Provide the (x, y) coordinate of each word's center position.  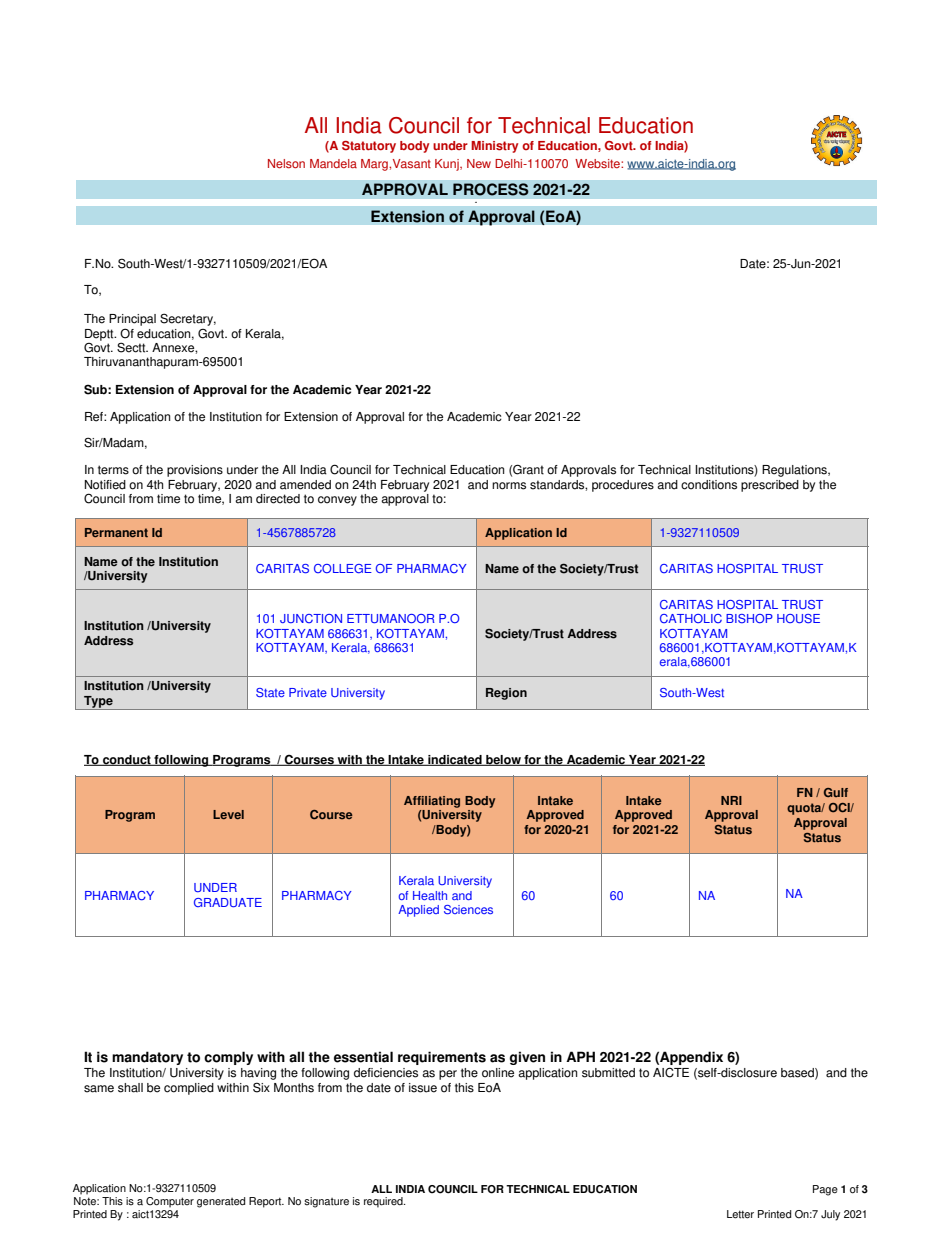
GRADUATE (228, 902)
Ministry (494, 147)
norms (509, 486)
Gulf (836, 792)
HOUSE (798, 619)
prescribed (770, 486)
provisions (195, 471)
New (479, 163)
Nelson (286, 164)
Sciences (468, 910)
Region (506, 694)
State (270, 692)
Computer (170, 1202)
